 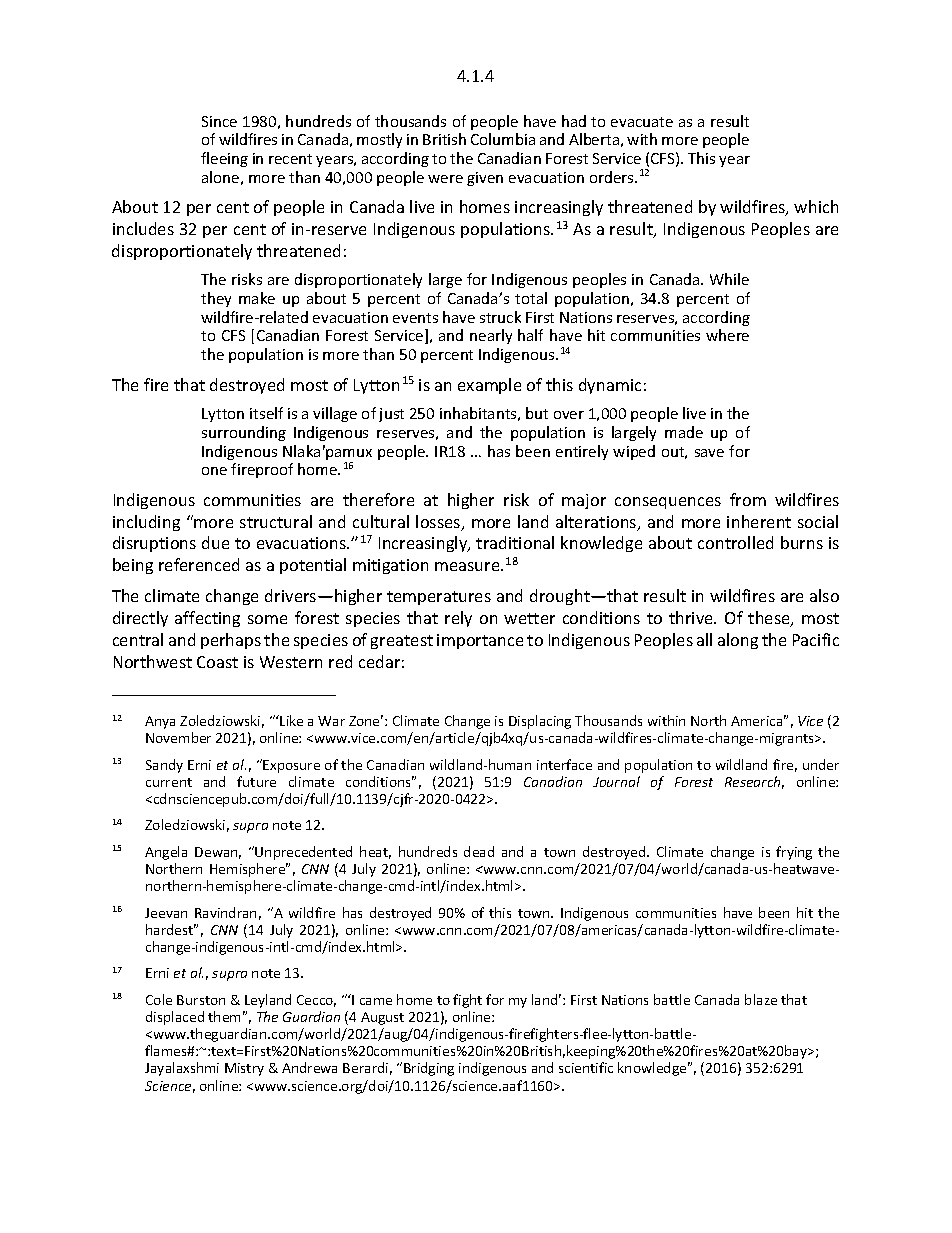 I want to click on they, so click(x=216, y=299).
